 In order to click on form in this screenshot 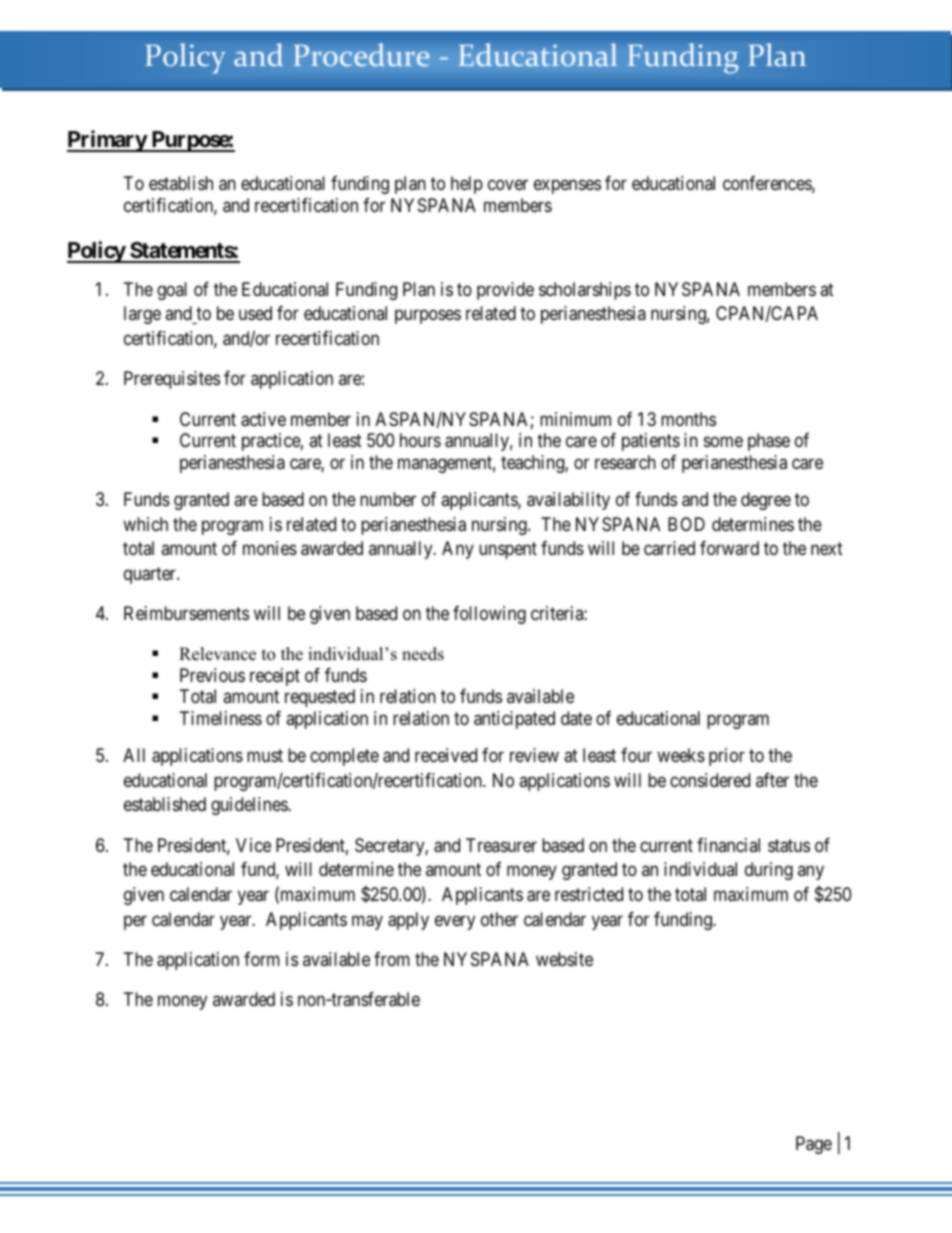, I will do `click(262, 959)`.
